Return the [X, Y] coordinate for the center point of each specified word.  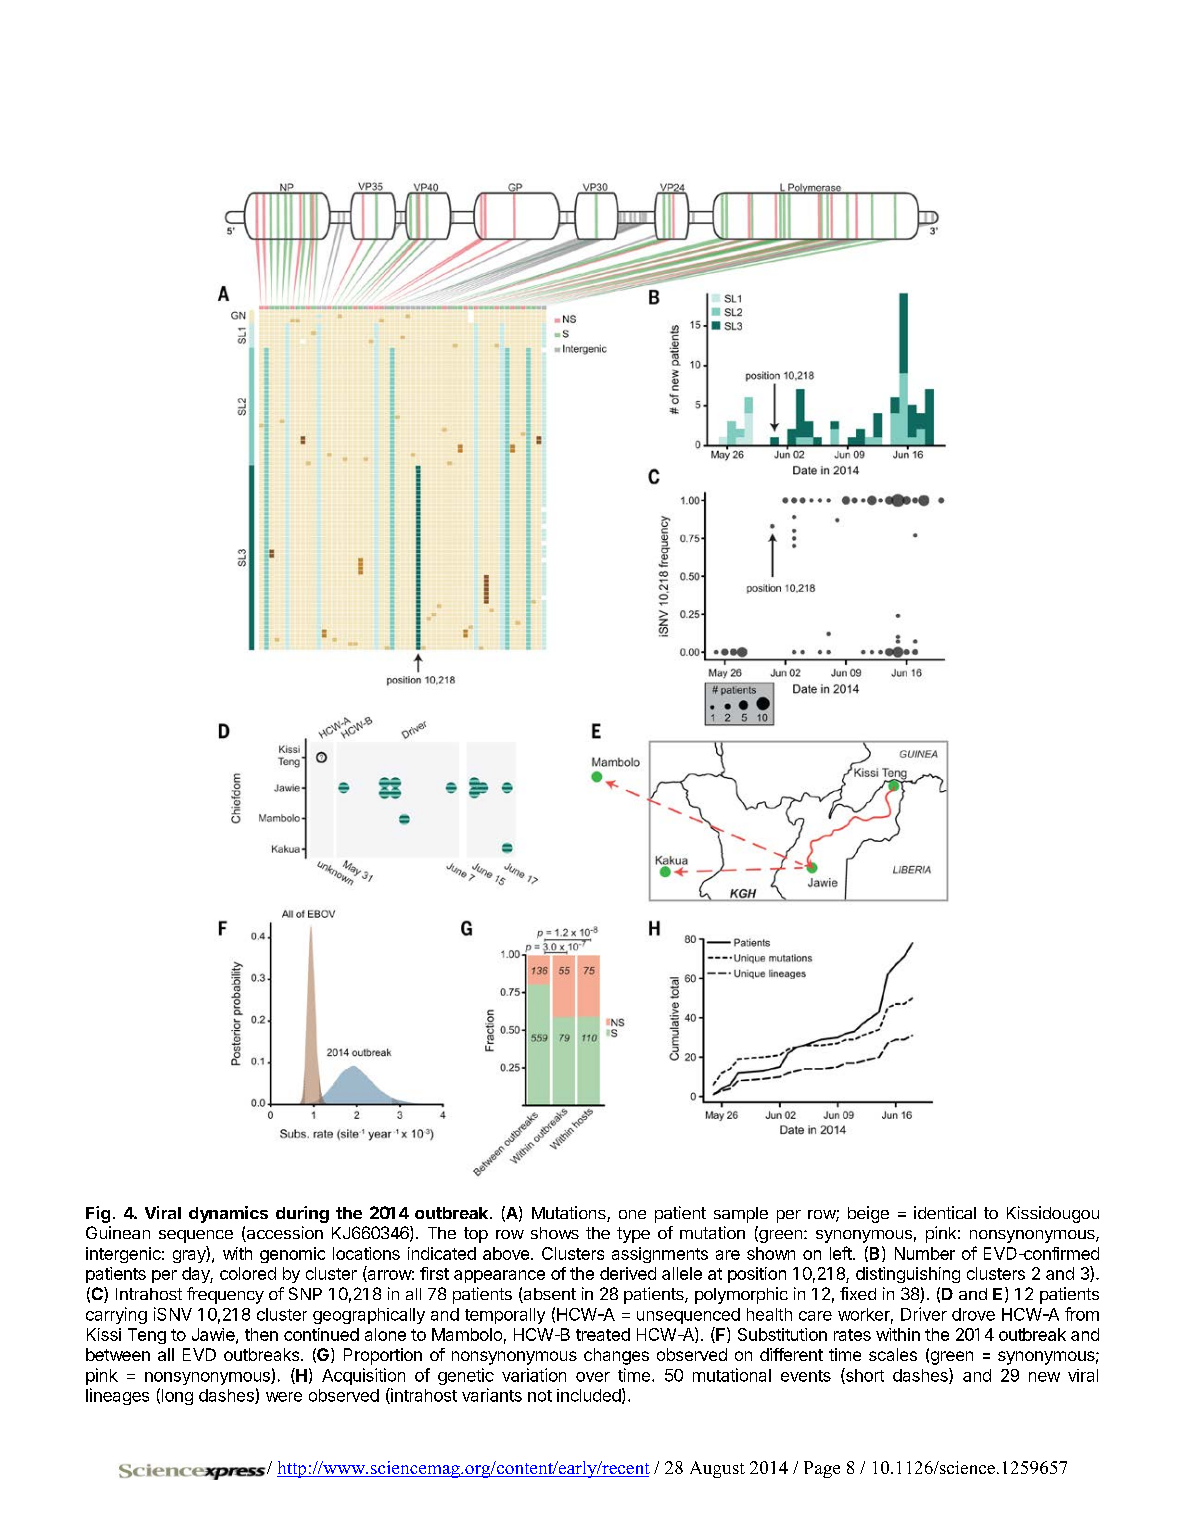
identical [945, 1212]
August [717, 1469]
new [1044, 1377]
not [540, 1396]
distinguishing [908, 1275]
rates [852, 1335]
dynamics [228, 1214]
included [589, 1395]
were [284, 1397]
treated [603, 1334]
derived [628, 1273]
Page [822, 1469]
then [261, 1334]
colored [248, 1273]
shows [555, 1233]
